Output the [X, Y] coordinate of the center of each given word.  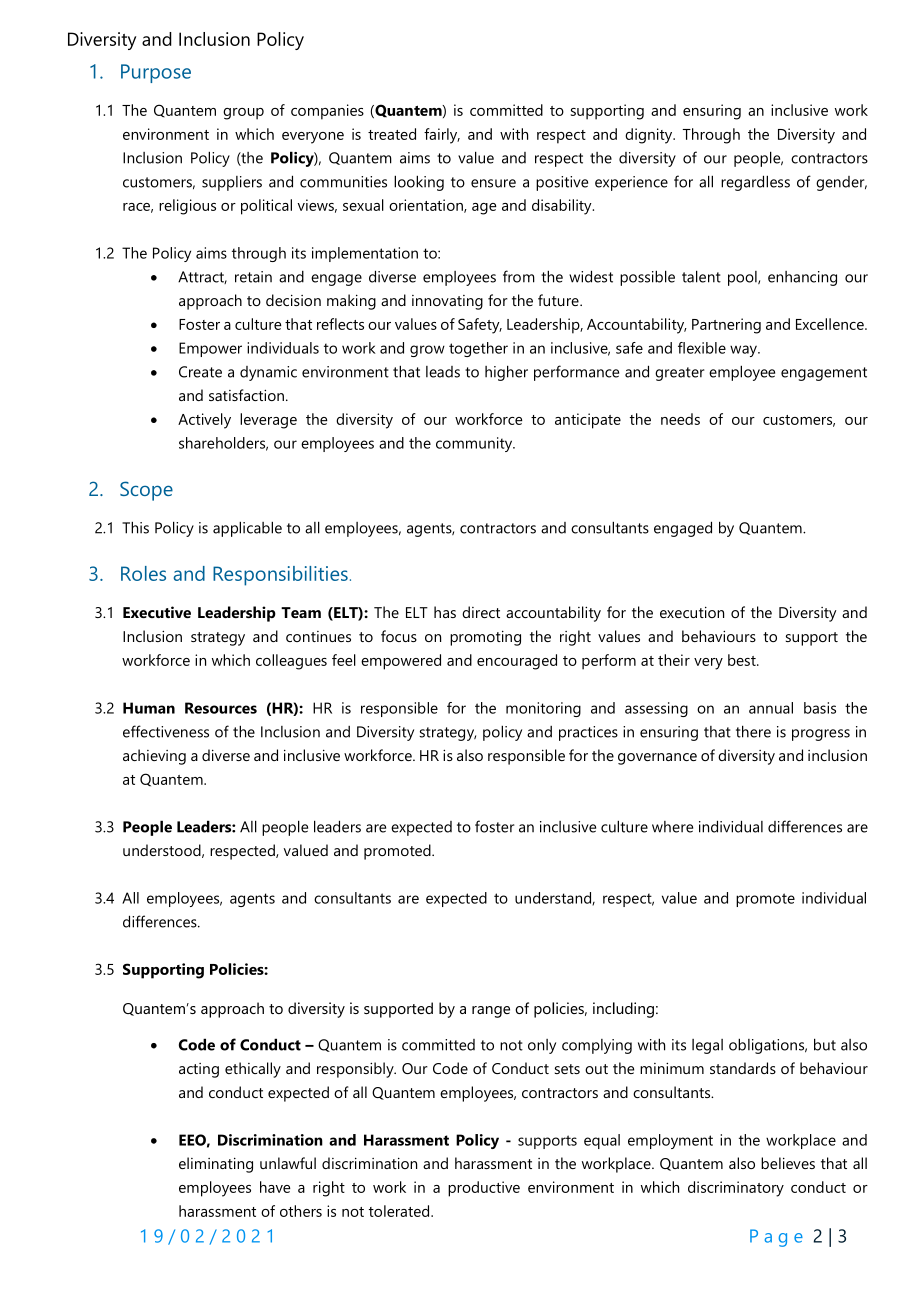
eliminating [216, 1165]
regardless [755, 183]
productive [484, 1189]
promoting [485, 638]
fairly [442, 136]
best [743, 660]
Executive [157, 612]
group [243, 114]
